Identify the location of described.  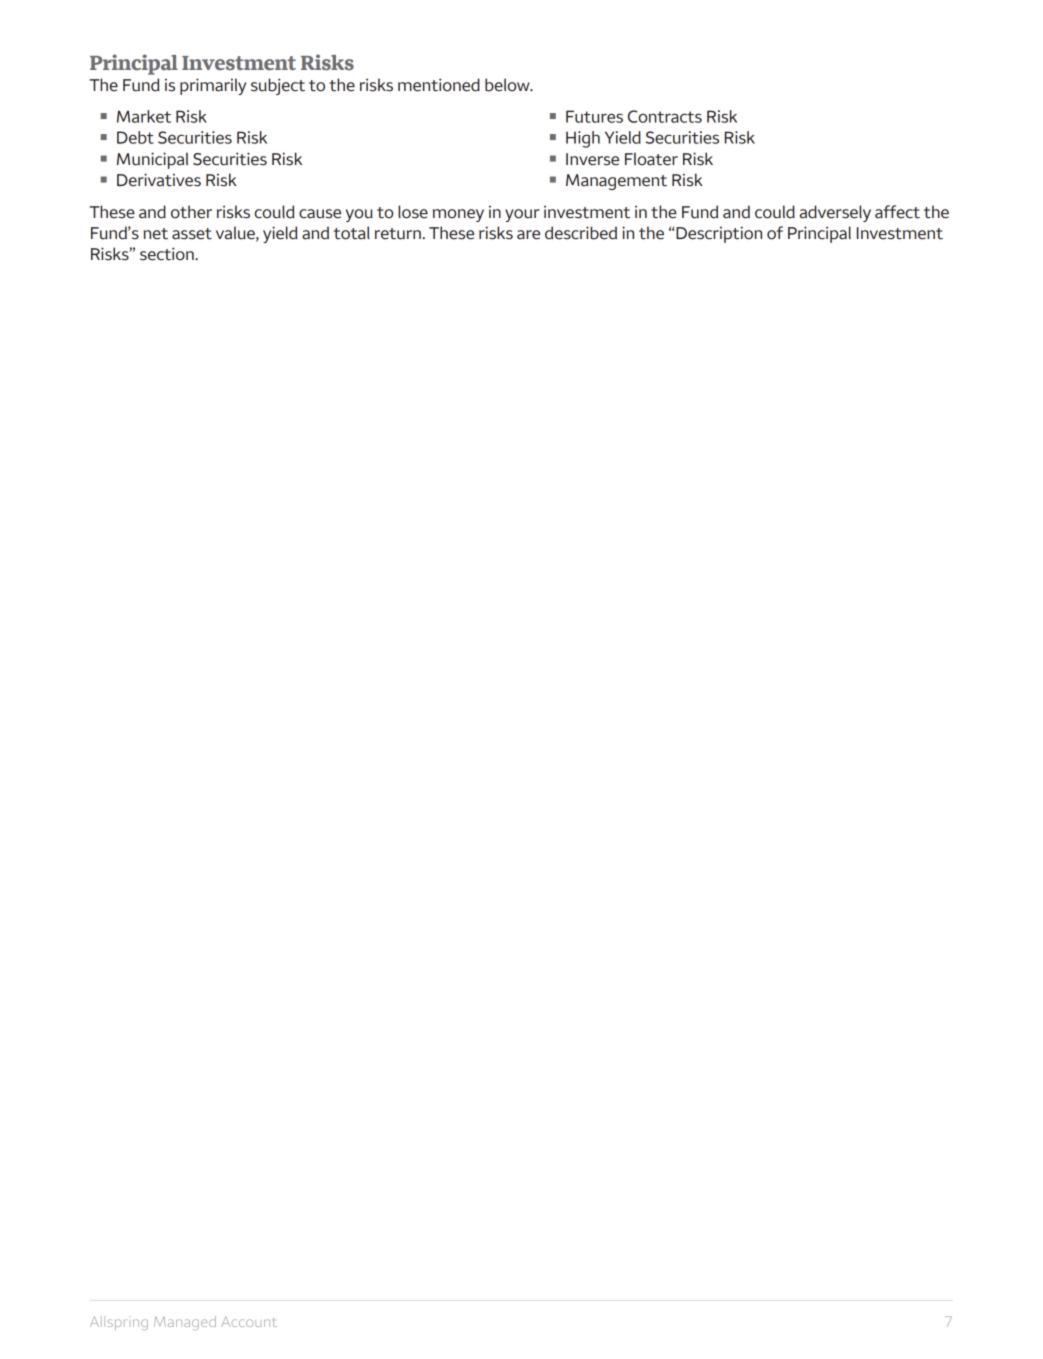
(581, 233).
